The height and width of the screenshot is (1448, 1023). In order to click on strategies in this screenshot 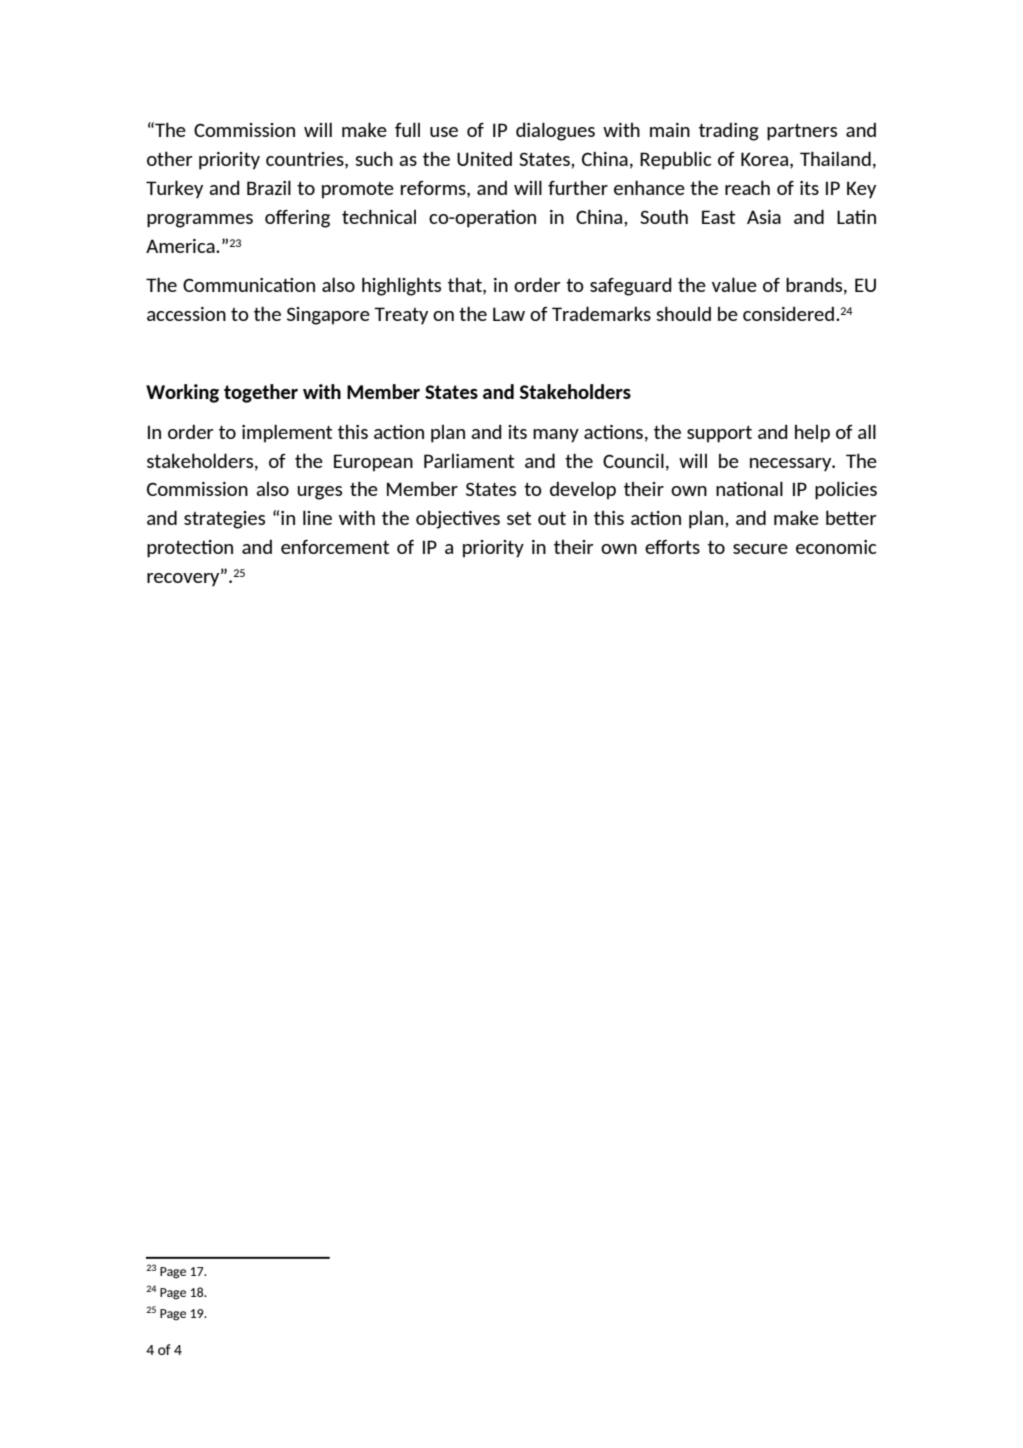, I will do `click(224, 520)`.
